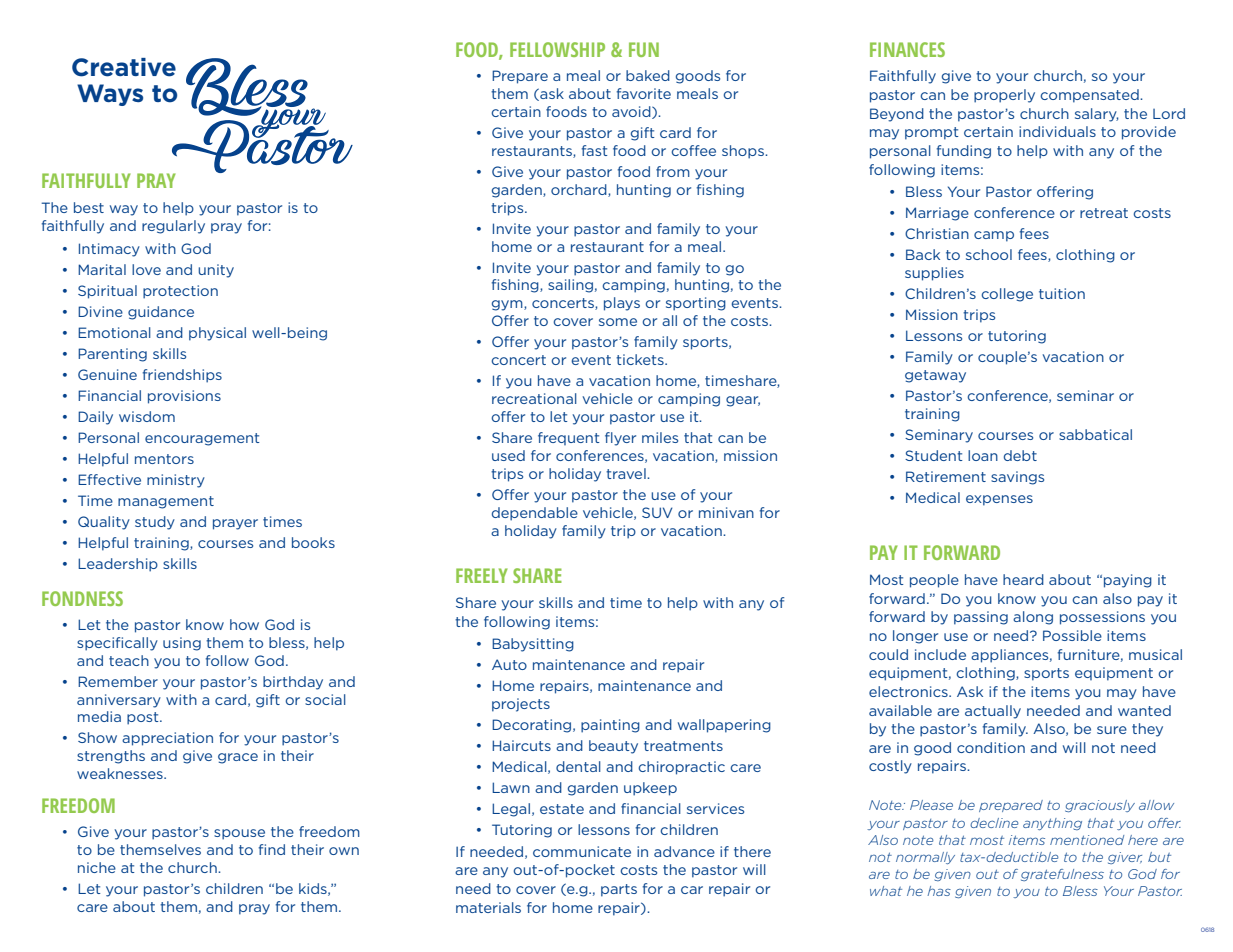 The image size is (1233, 952). What do you see at coordinates (619, 890) in the document?
I see `parts` at bounding box center [619, 890].
